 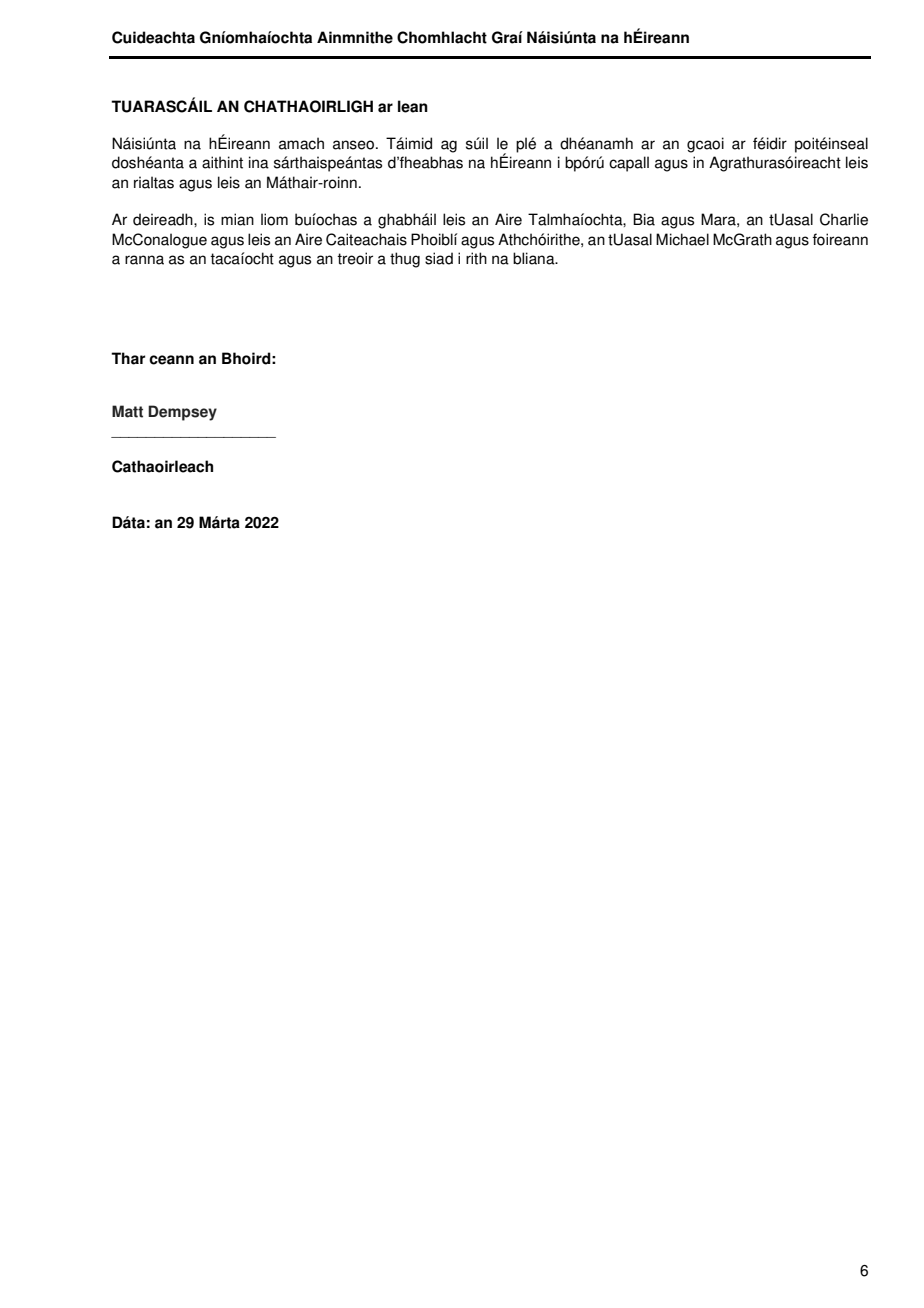 I want to click on lean, so click(x=413, y=106).
